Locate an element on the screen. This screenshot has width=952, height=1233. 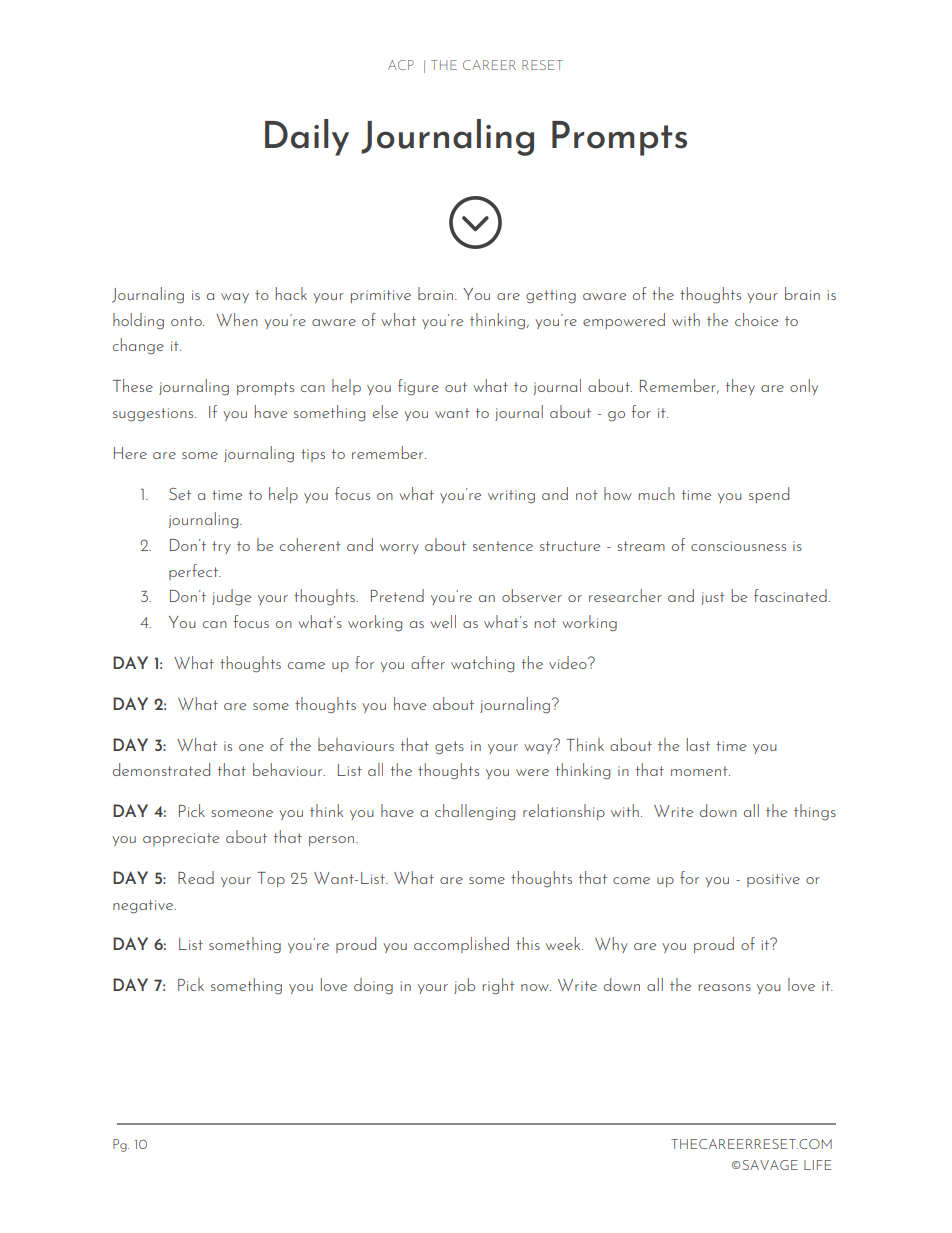
just is located at coordinates (713, 598).
